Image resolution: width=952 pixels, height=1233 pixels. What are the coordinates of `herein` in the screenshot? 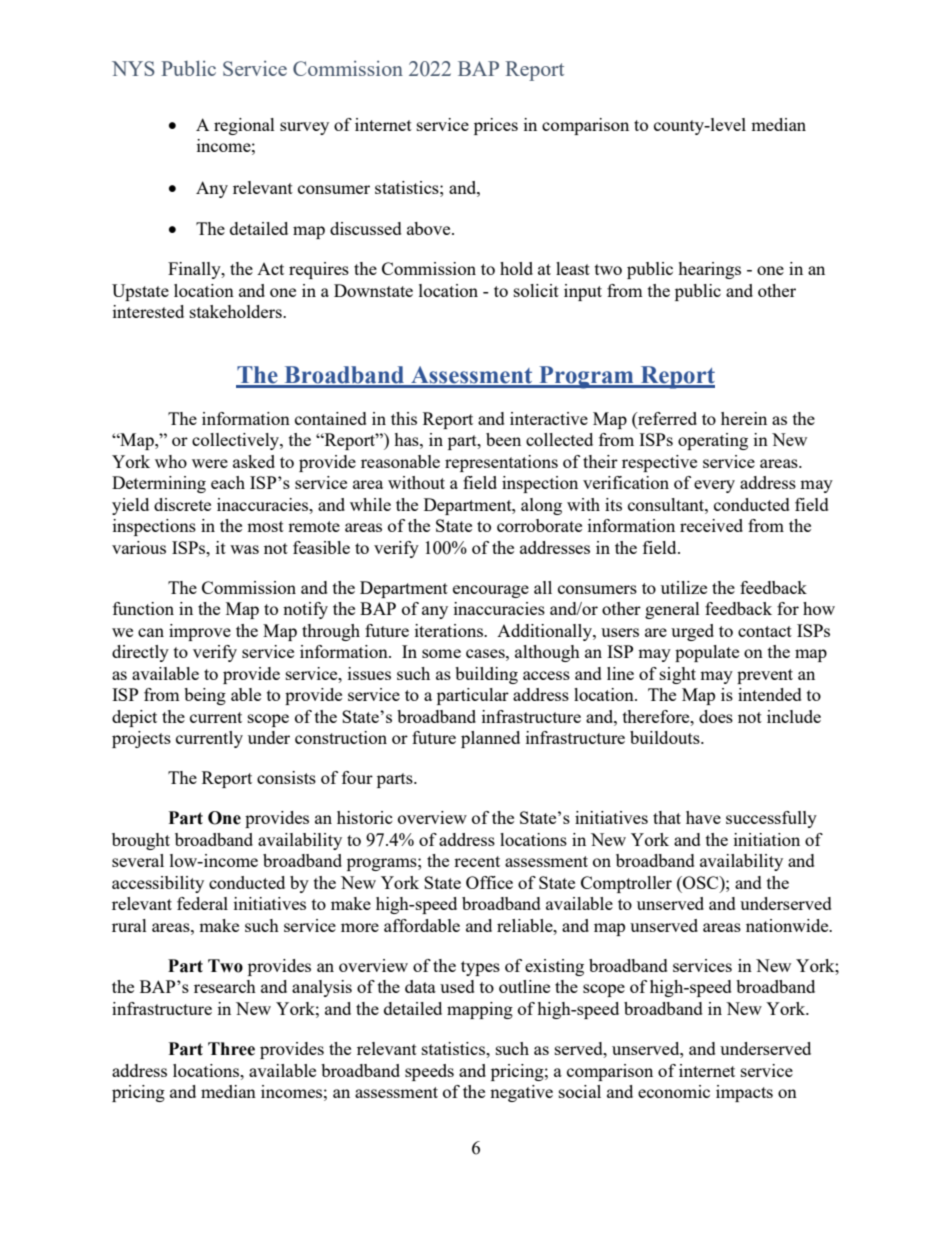 It's located at (744, 418).
